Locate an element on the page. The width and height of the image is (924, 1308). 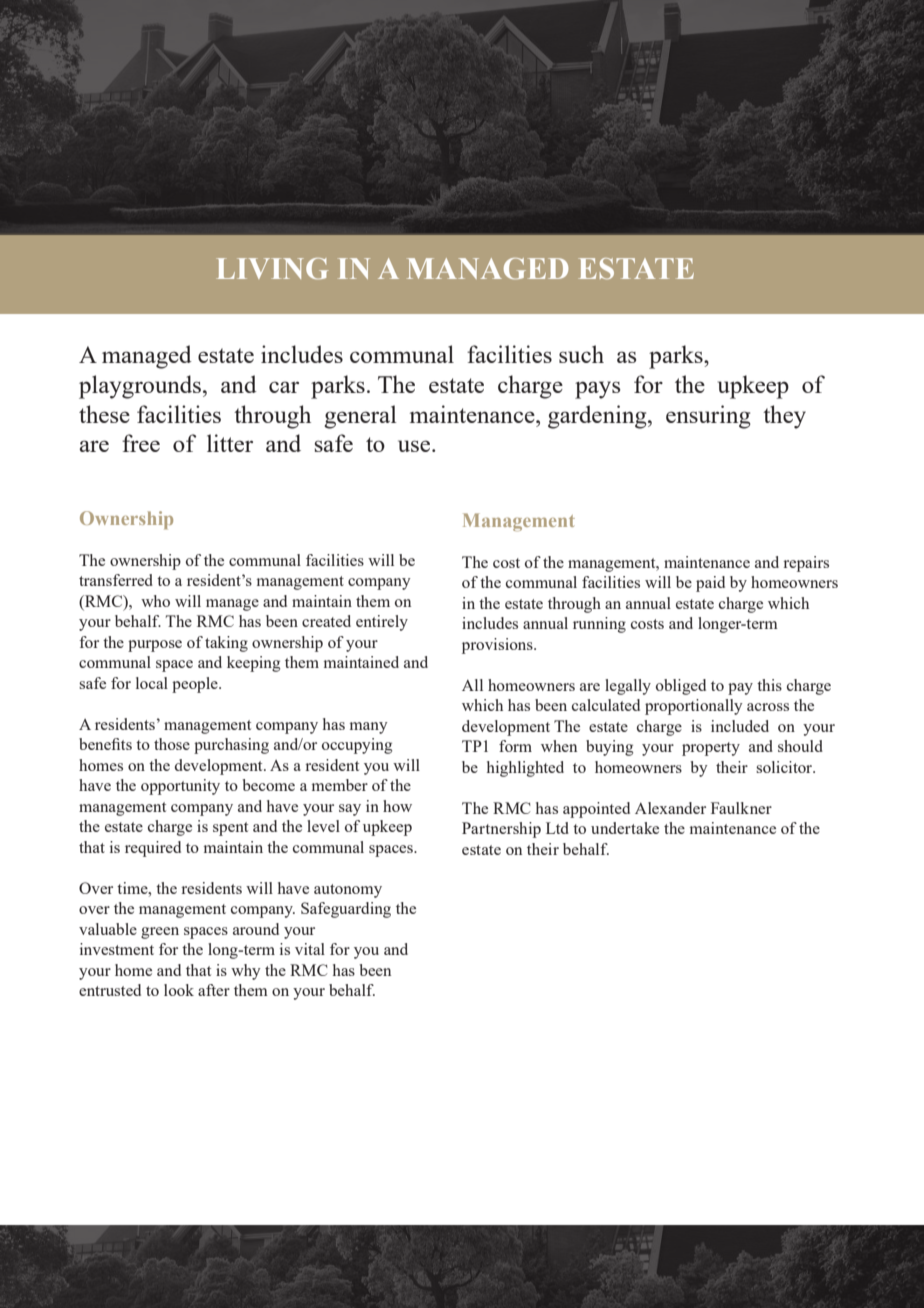
such is located at coordinates (581, 354).
